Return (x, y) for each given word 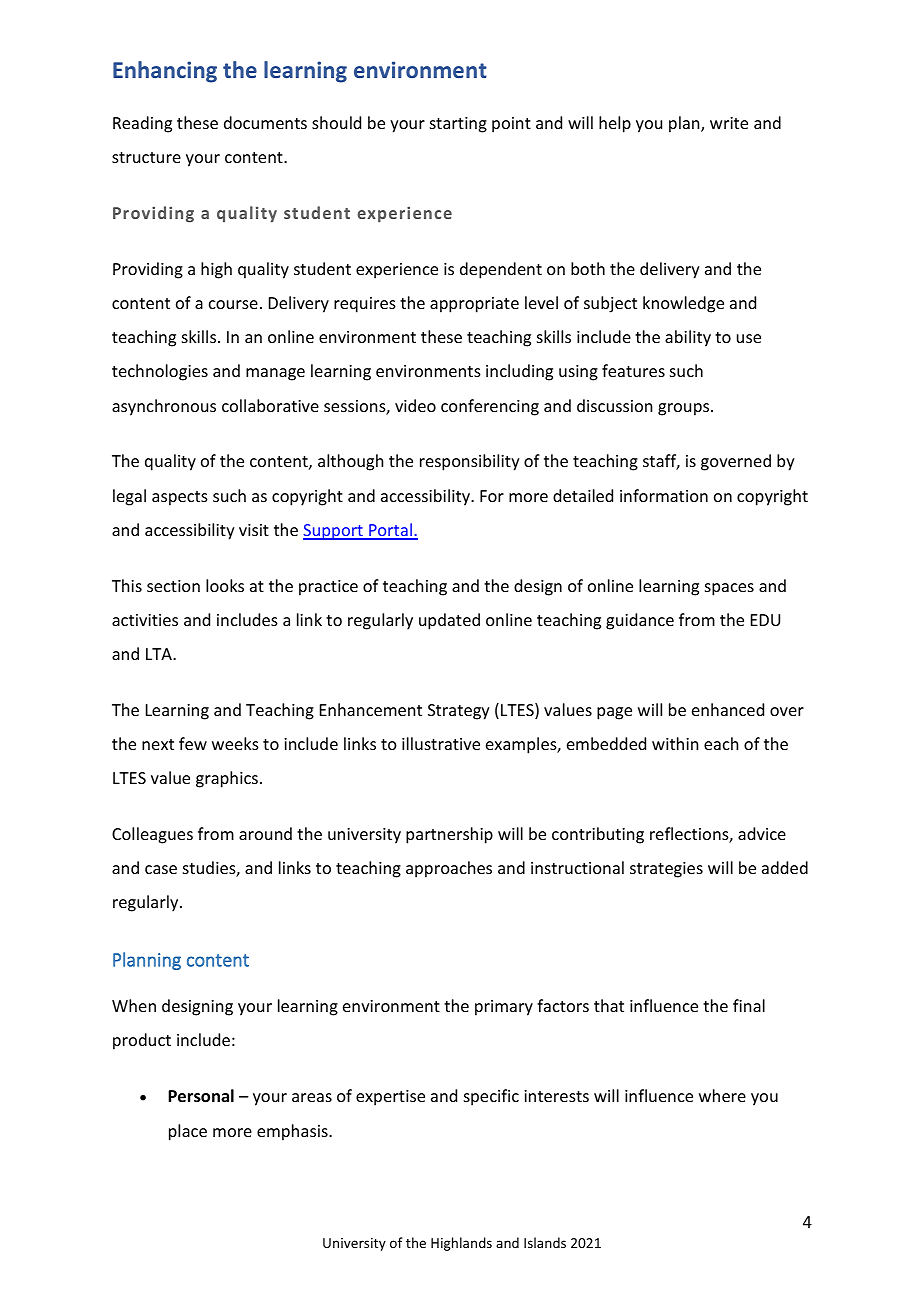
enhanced (728, 709)
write (729, 123)
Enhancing (165, 72)
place (188, 1132)
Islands (545, 1242)
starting (458, 125)
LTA (160, 654)
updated (449, 621)
